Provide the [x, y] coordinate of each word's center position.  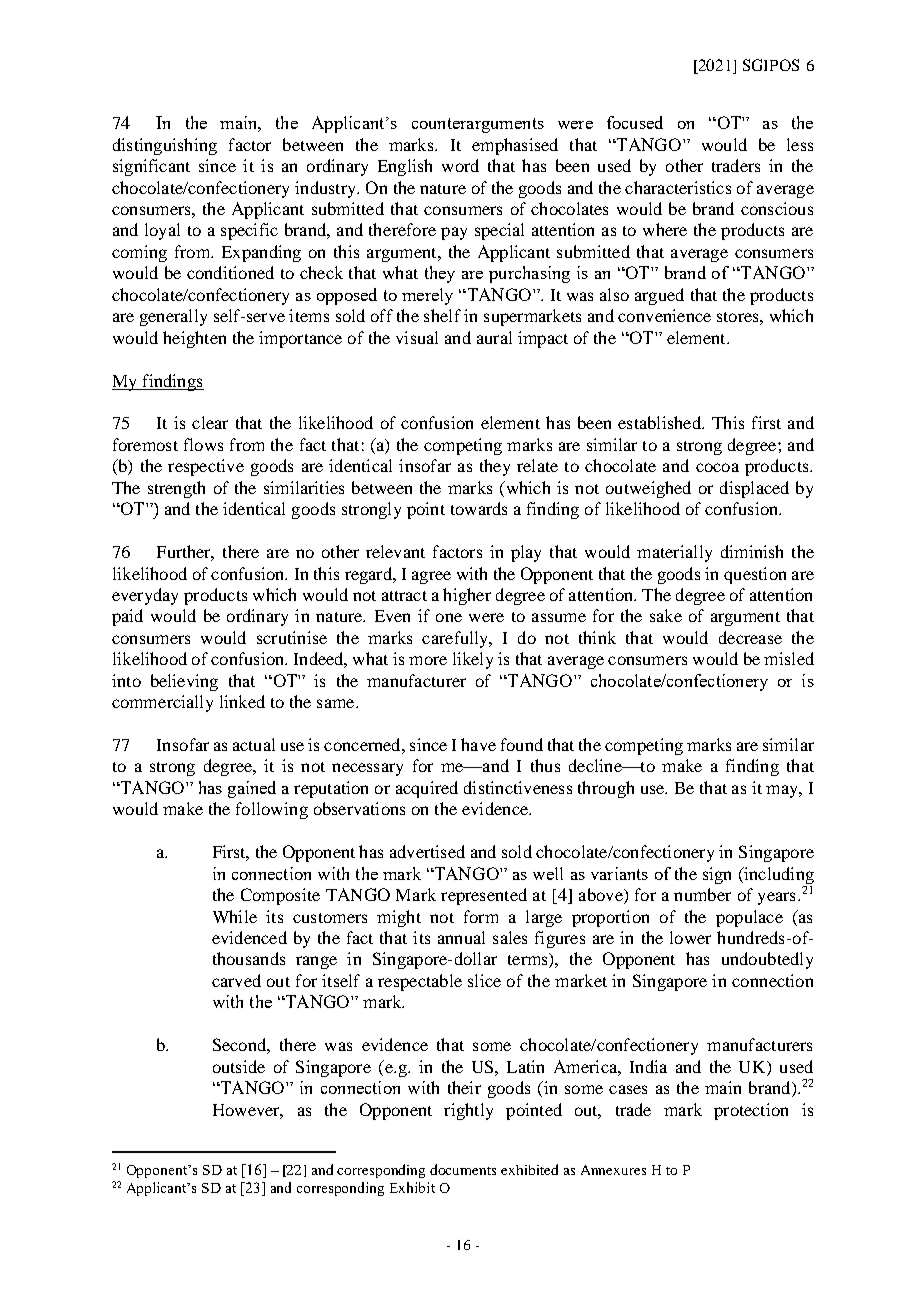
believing [184, 682]
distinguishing [165, 146]
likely [473, 660]
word [460, 165]
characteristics [678, 187]
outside [239, 1066]
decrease [750, 637]
